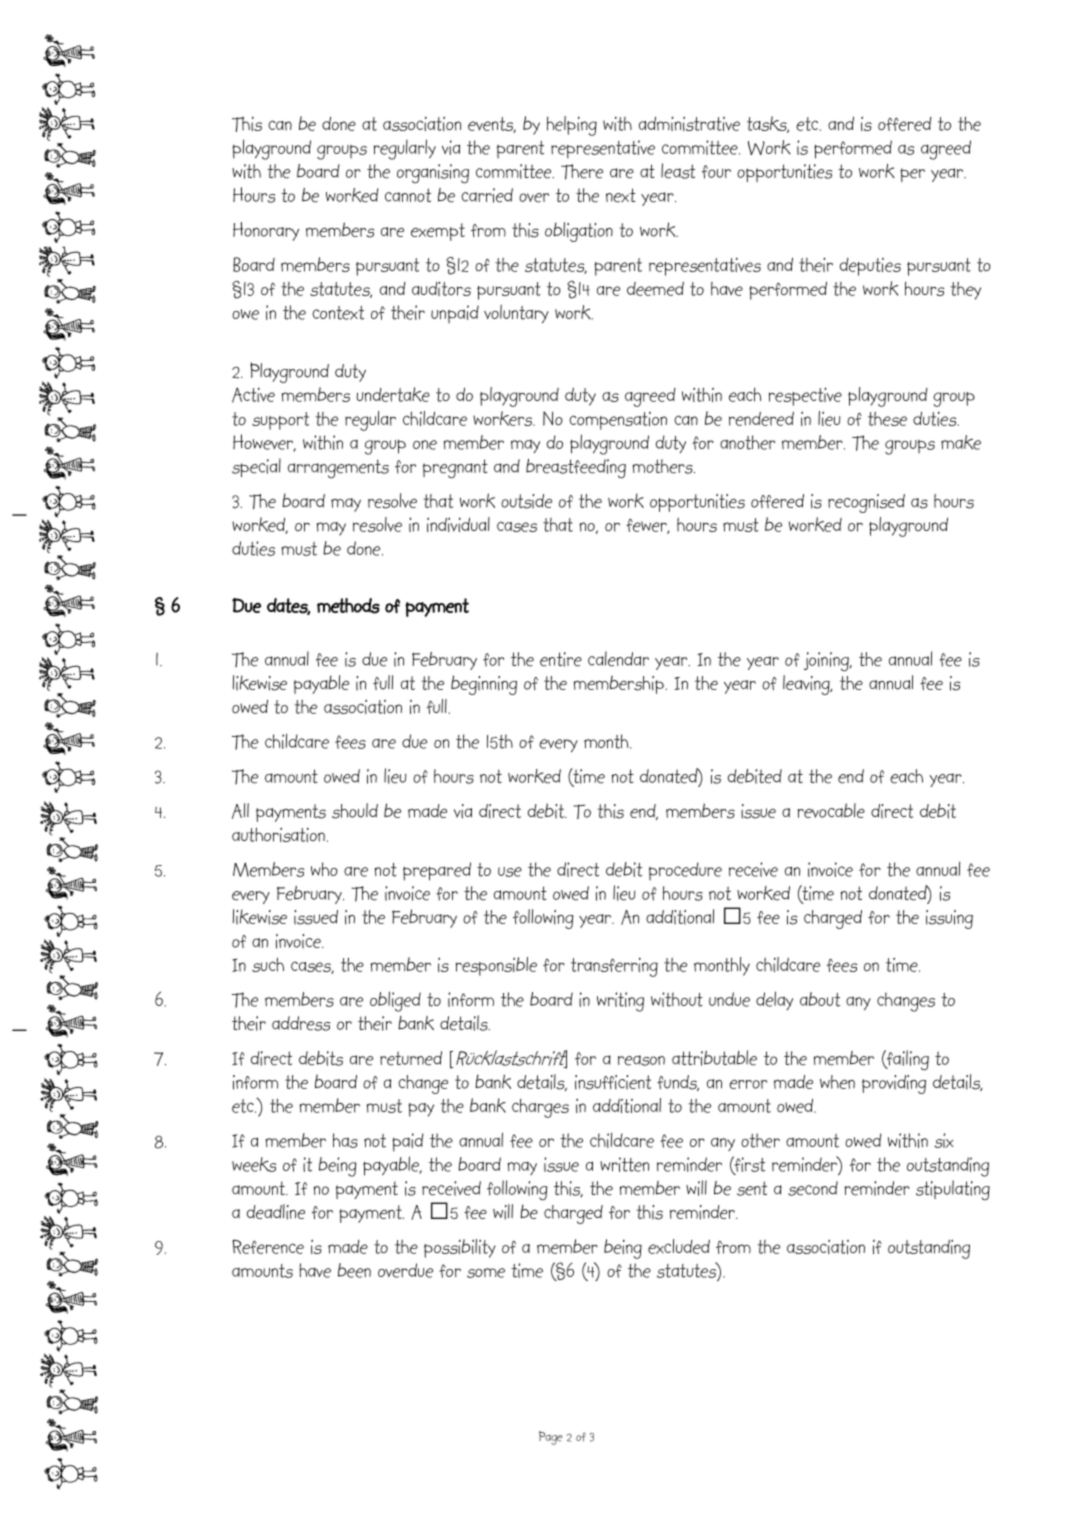 The width and height of the page is (1081, 1530). Describe the element at coordinates (582, 172) in the page. I see `There` at that location.
